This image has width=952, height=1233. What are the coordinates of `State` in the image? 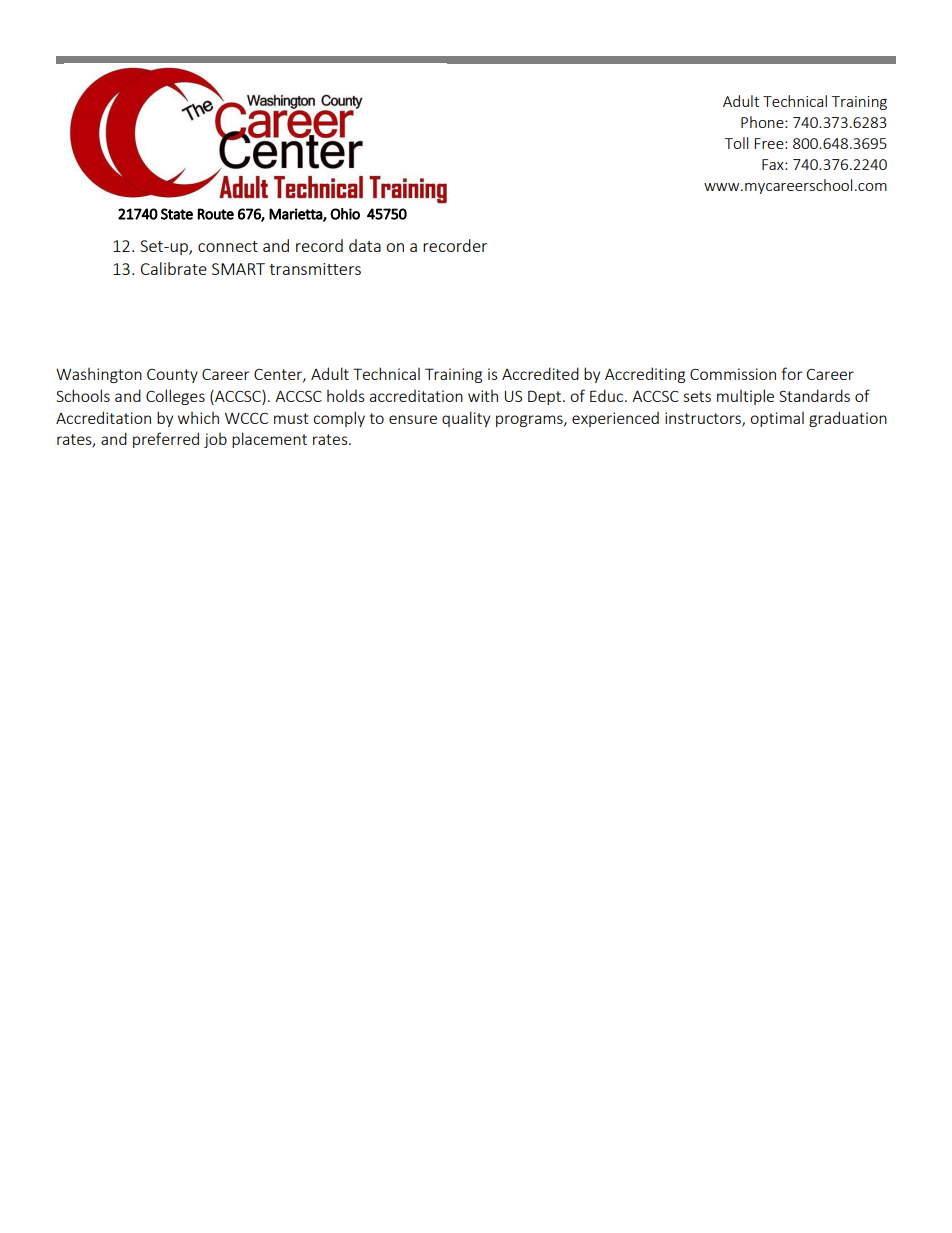 It's located at (177, 214).
